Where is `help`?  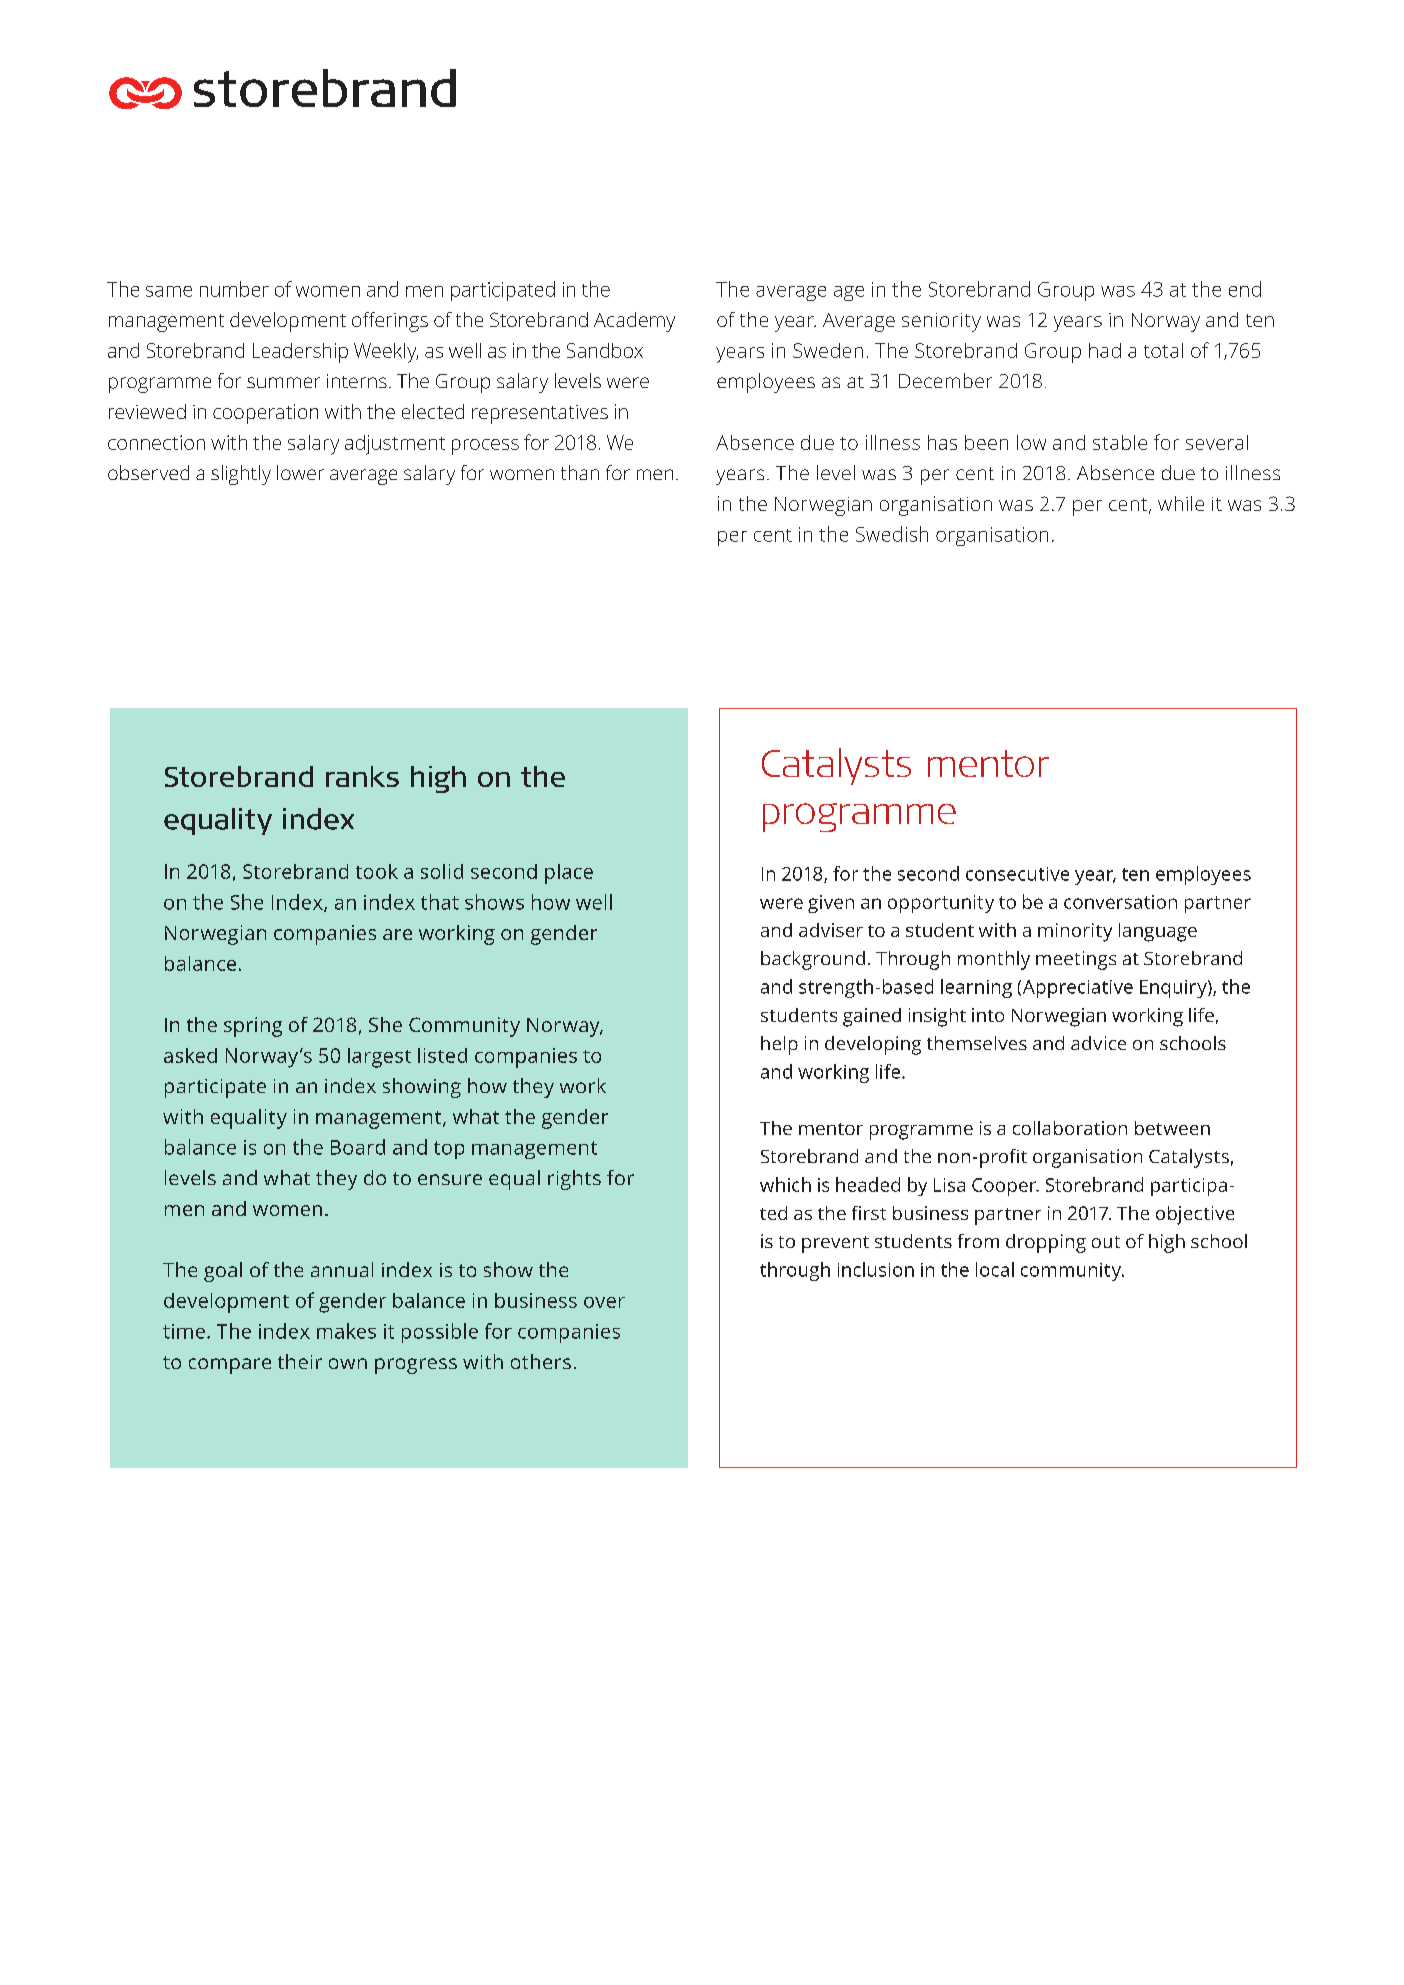 help is located at coordinates (779, 1045).
